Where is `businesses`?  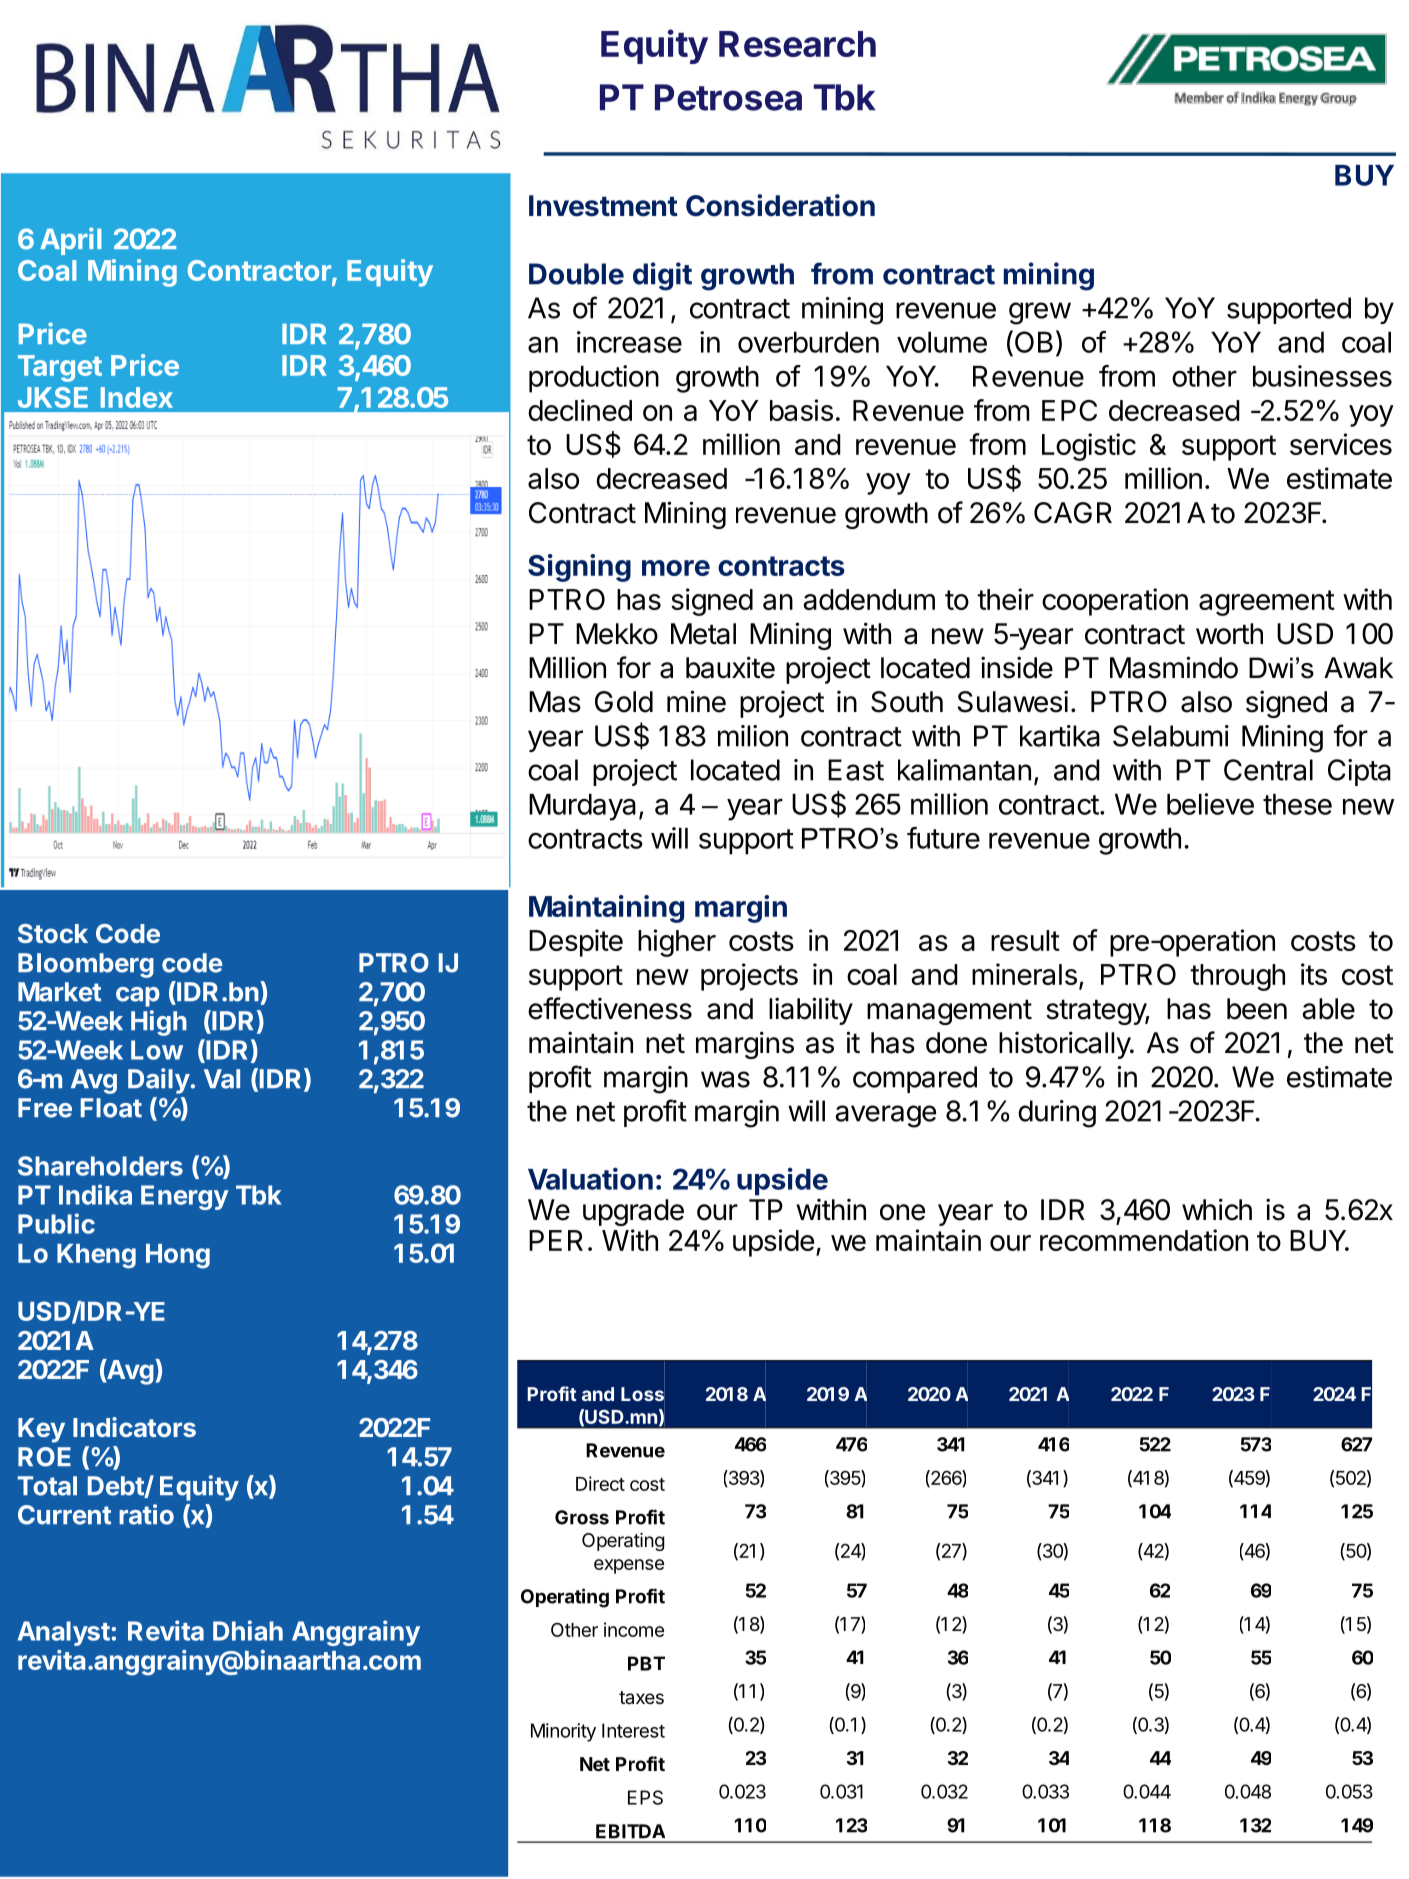
businesses is located at coordinates (1322, 376).
